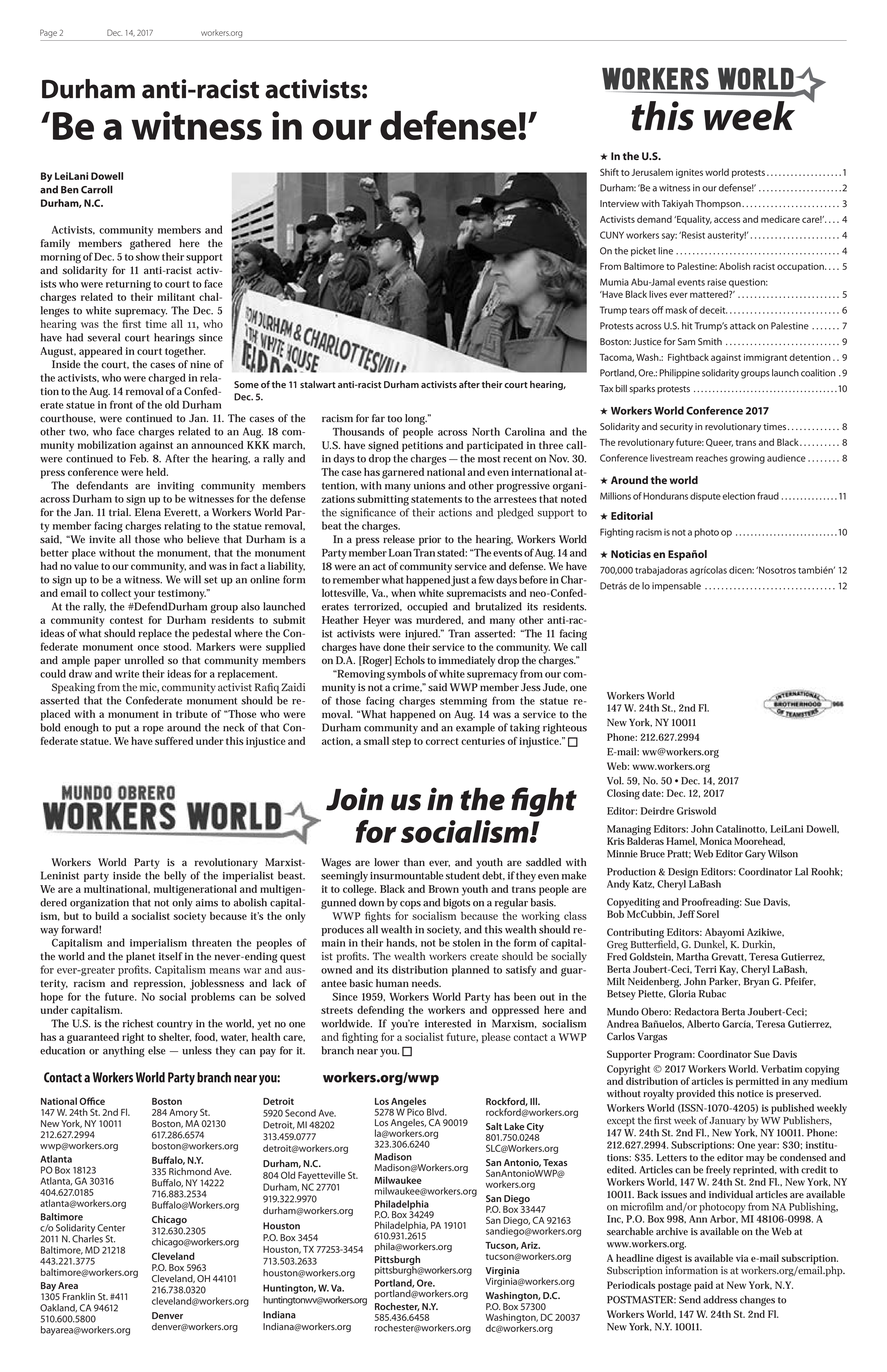  What do you see at coordinates (322, 1176) in the document?
I see `Fayetteville` at bounding box center [322, 1176].
